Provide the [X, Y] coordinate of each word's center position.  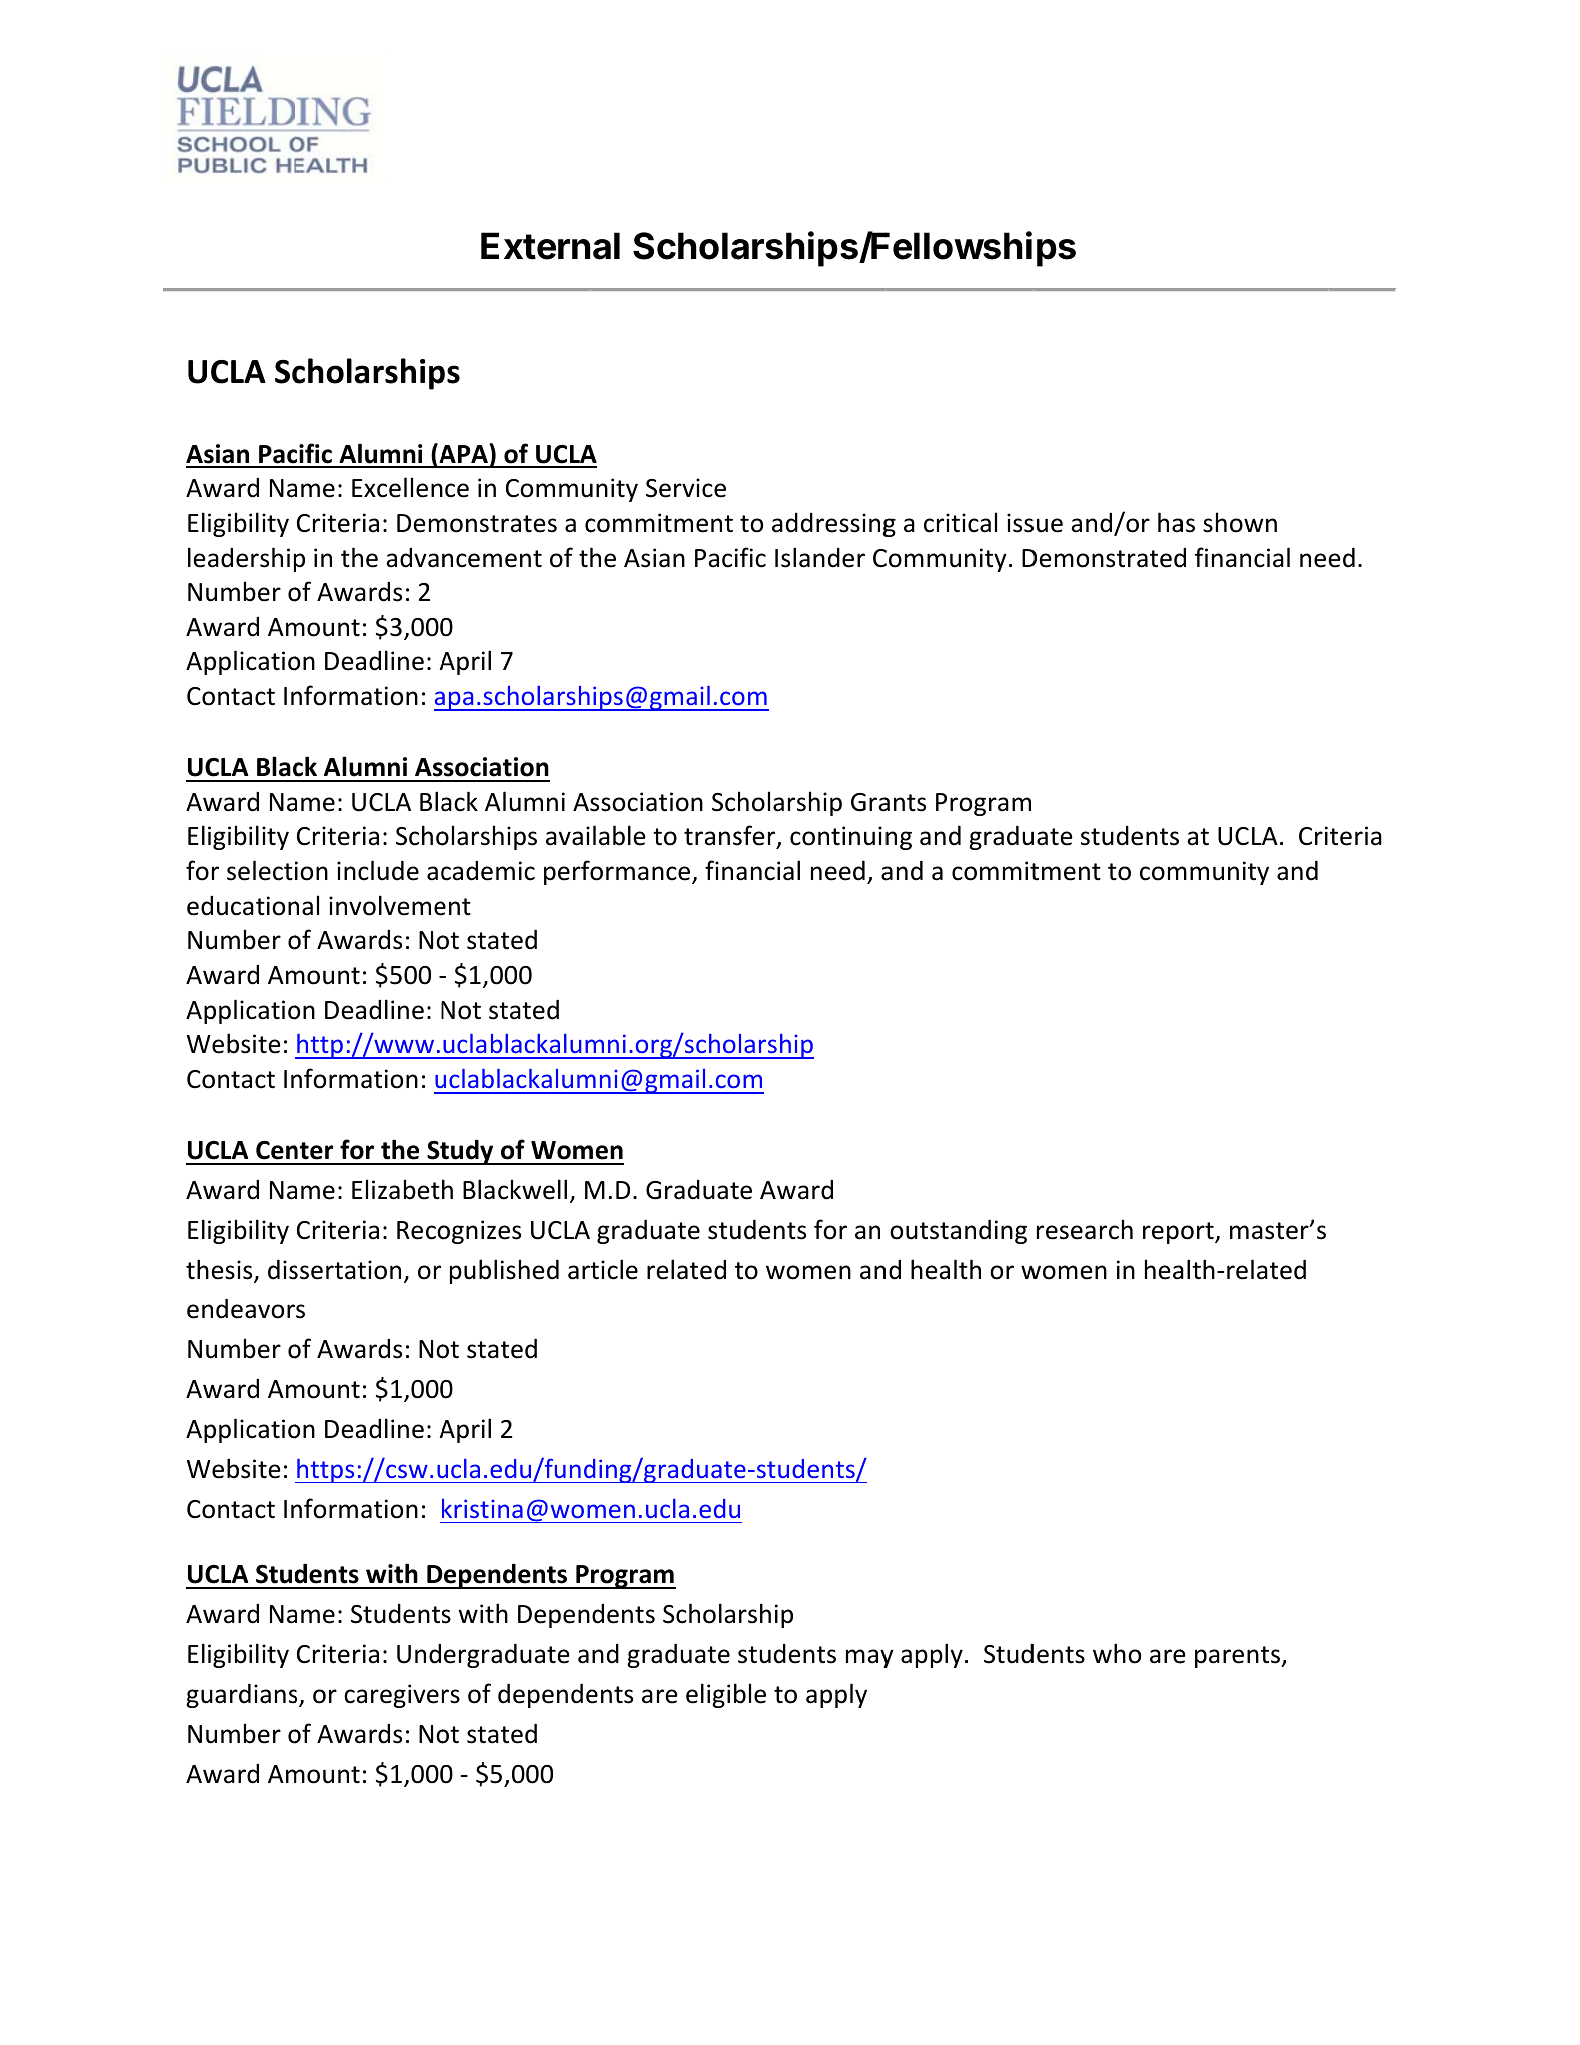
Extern [535, 246]
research [1085, 1229]
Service [686, 488]
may [870, 1658]
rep [1161, 1234]
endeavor [241, 1308]
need [838, 870]
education [243, 906]
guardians [243, 1695]
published [504, 1271]
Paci [716, 558]
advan [419, 558]
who [1117, 1653]
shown [1240, 522]
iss [1020, 523]
